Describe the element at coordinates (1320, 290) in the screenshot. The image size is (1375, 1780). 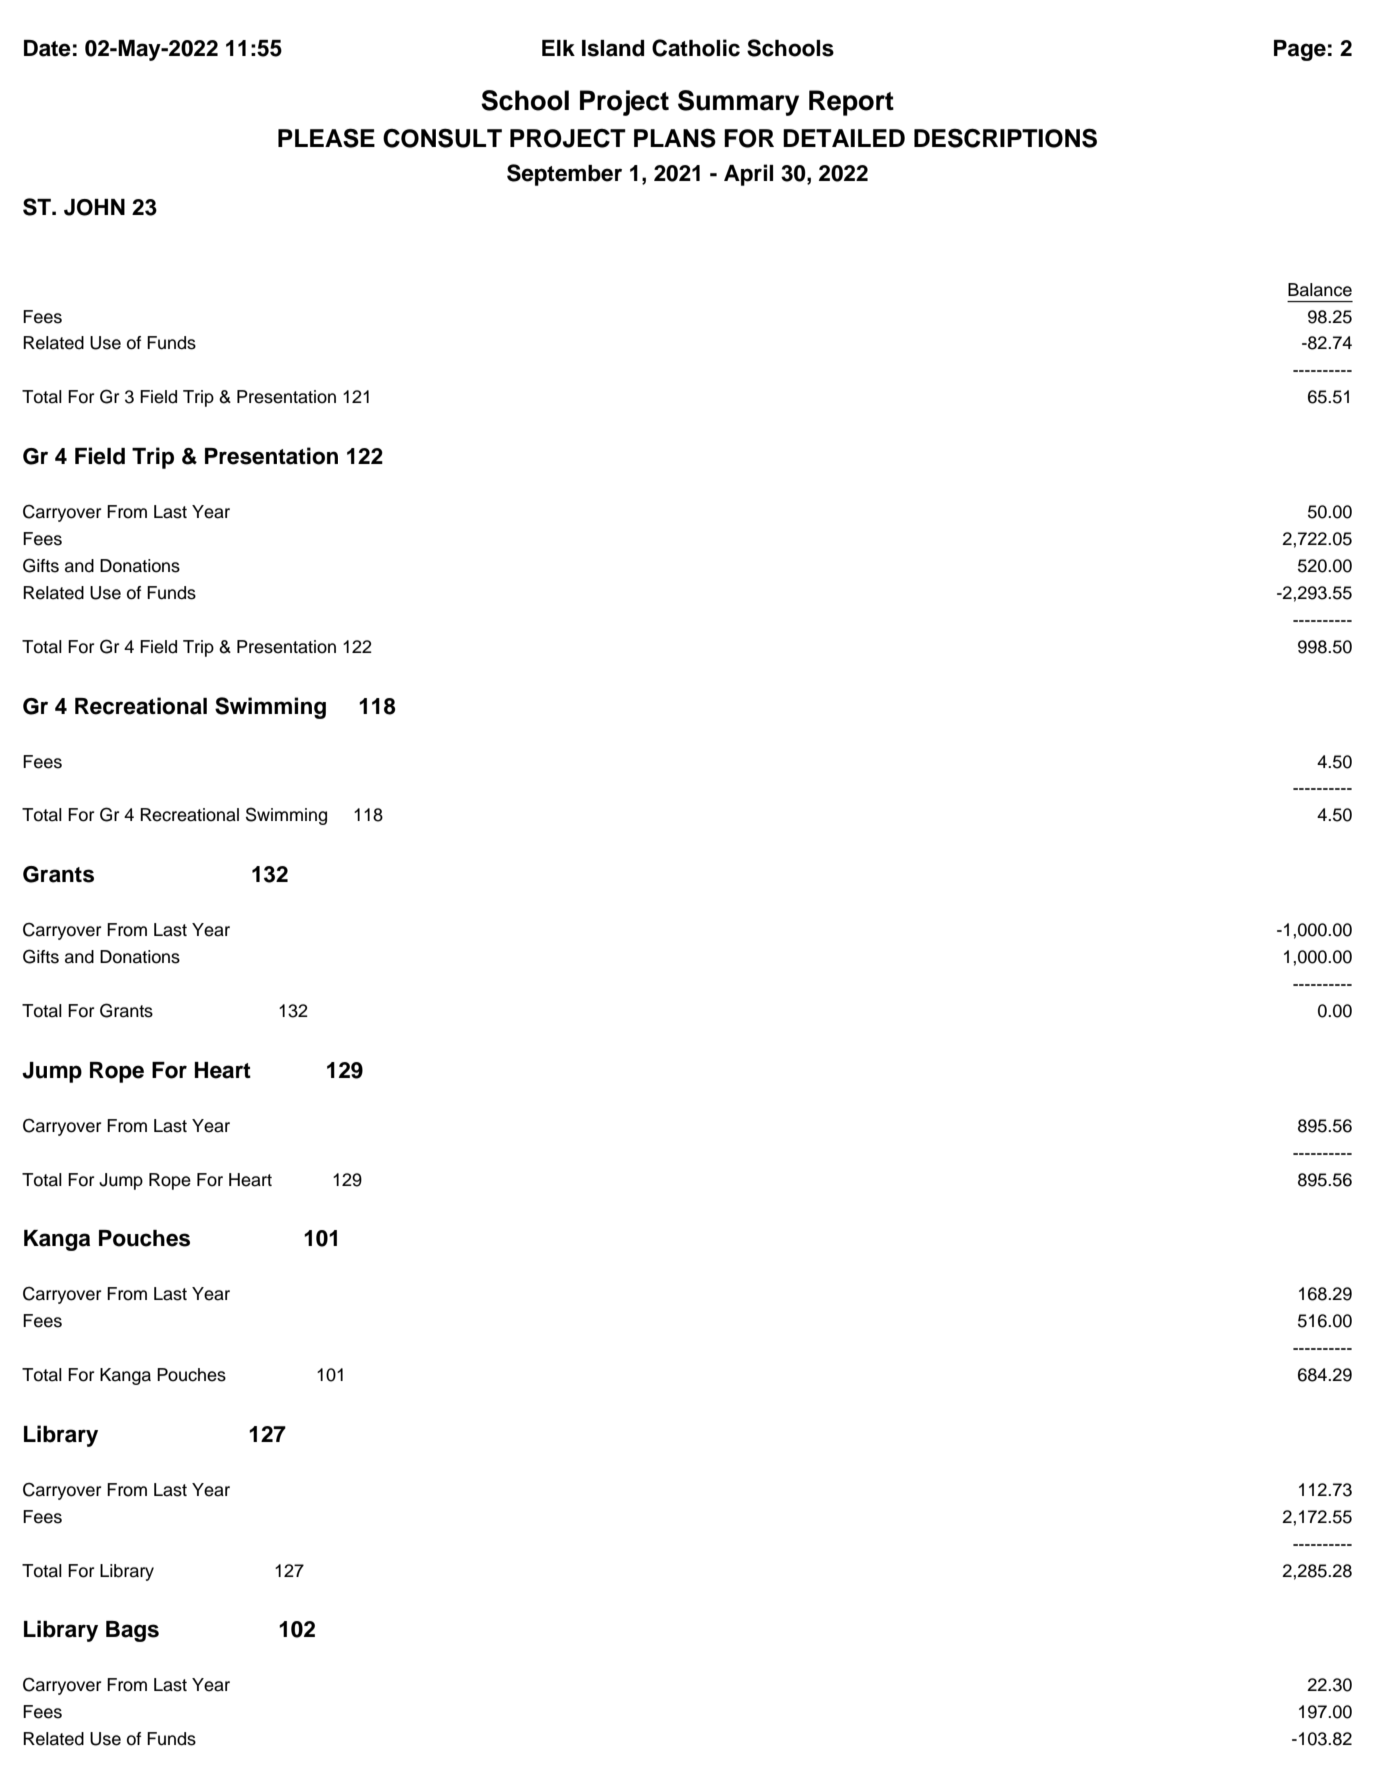
I see `Balance` at that location.
